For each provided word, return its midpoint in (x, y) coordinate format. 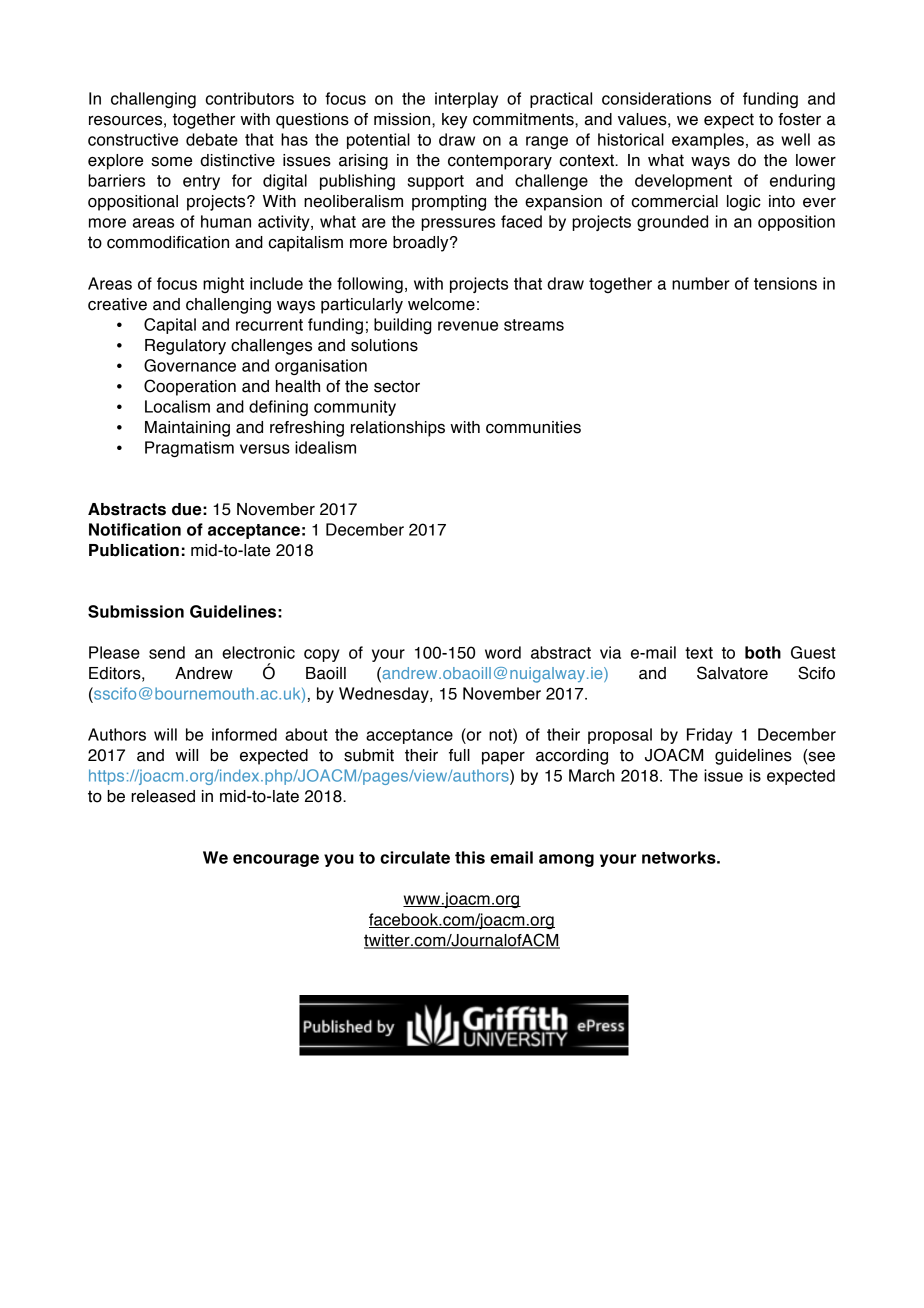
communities (533, 427)
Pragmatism (189, 449)
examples (708, 141)
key (455, 121)
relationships (398, 429)
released (163, 796)
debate (212, 139)
